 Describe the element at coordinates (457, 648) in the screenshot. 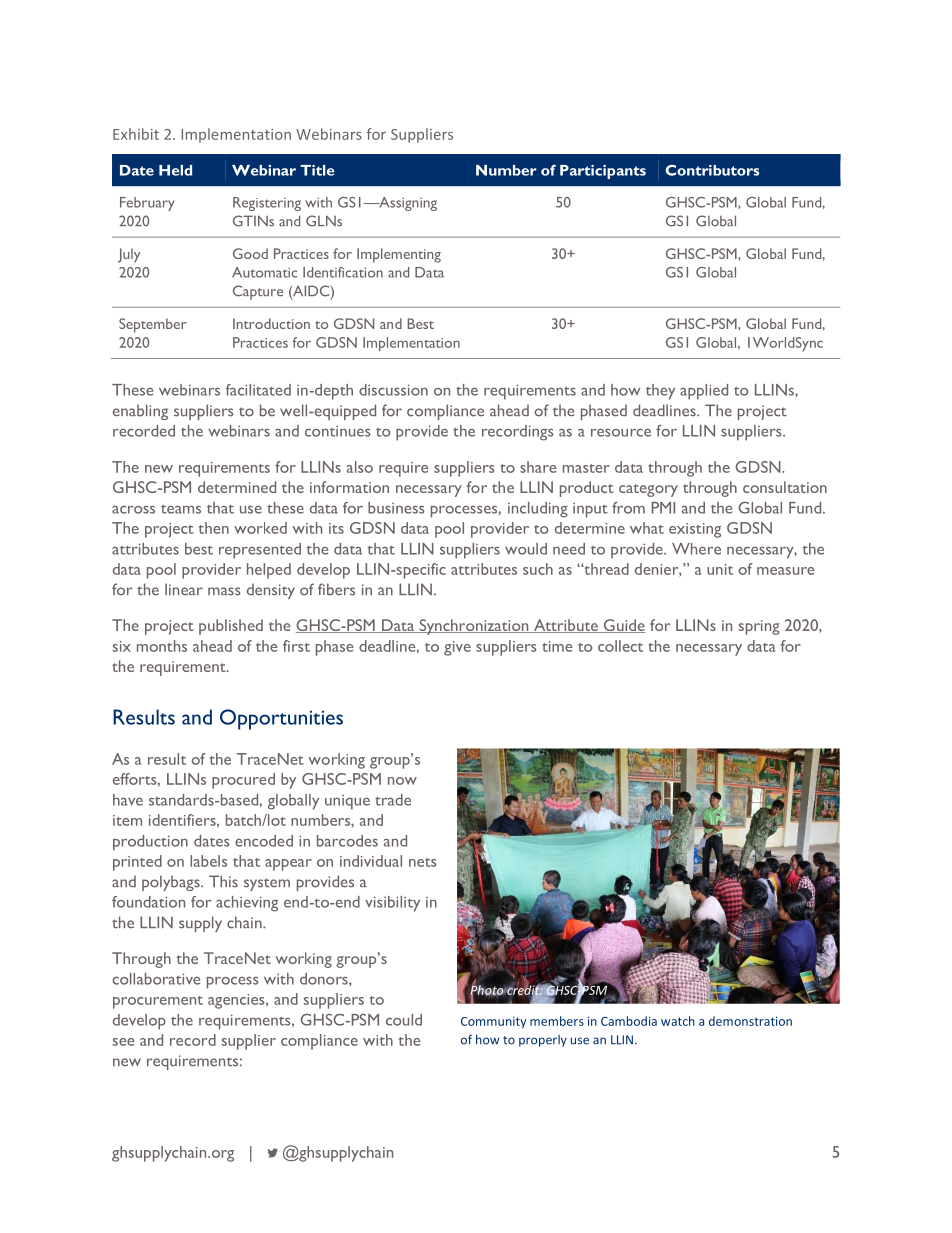

I see `give` at that location.
